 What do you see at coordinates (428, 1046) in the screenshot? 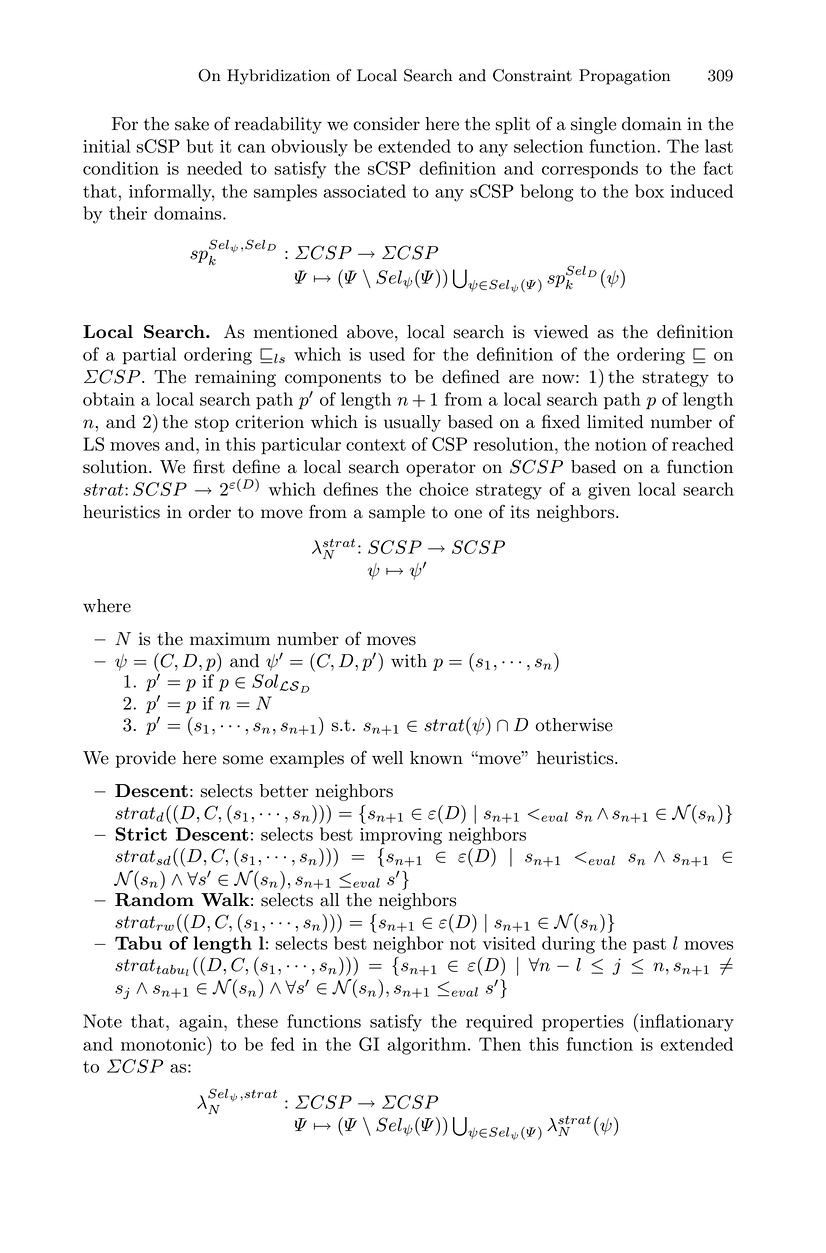
I see `algorithm` at bounding box center [428, 1046].
